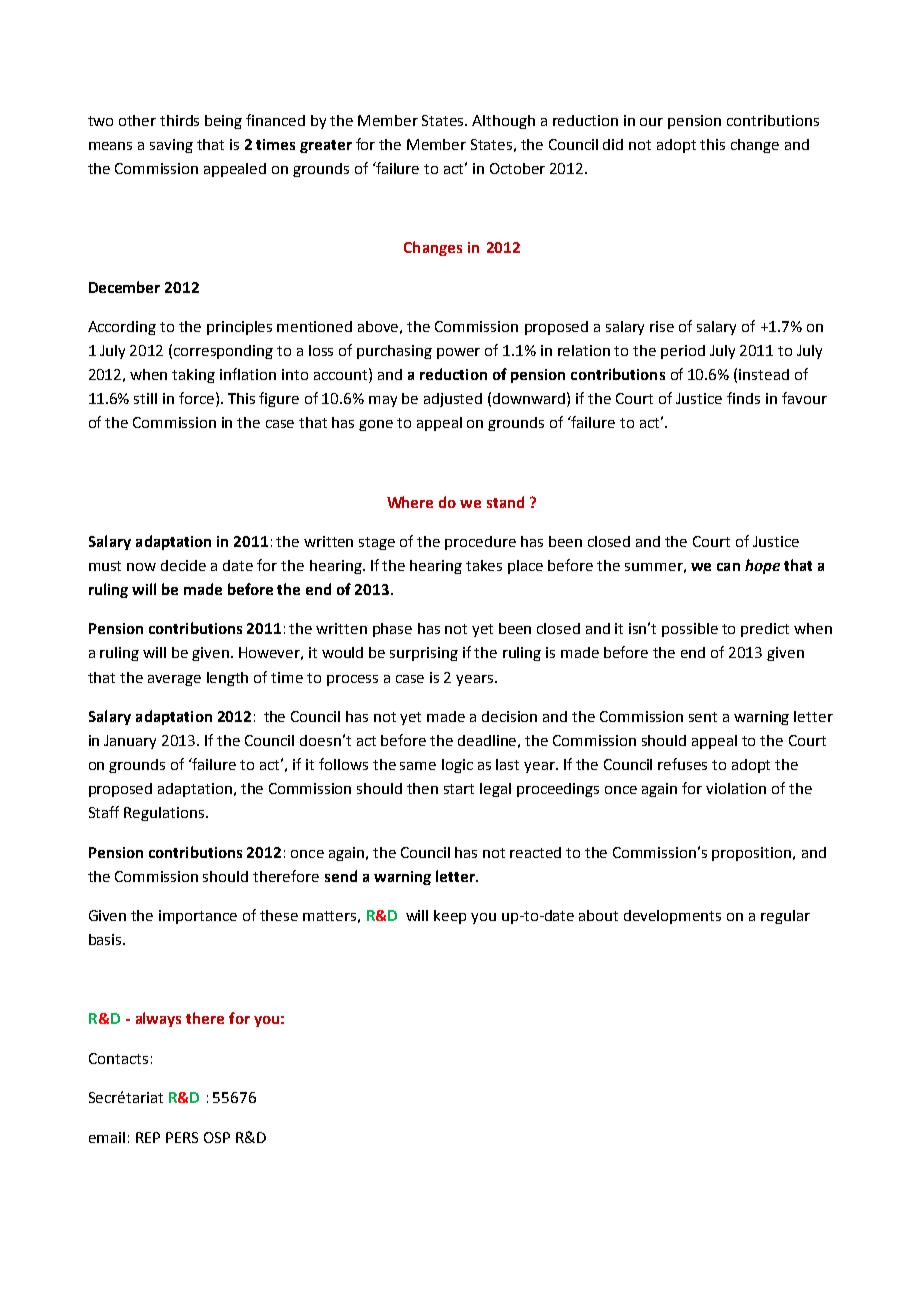 This image has height=1308, width=924. Describe the element at coordinates (174, 680) in the image. I see `average` at that location.
